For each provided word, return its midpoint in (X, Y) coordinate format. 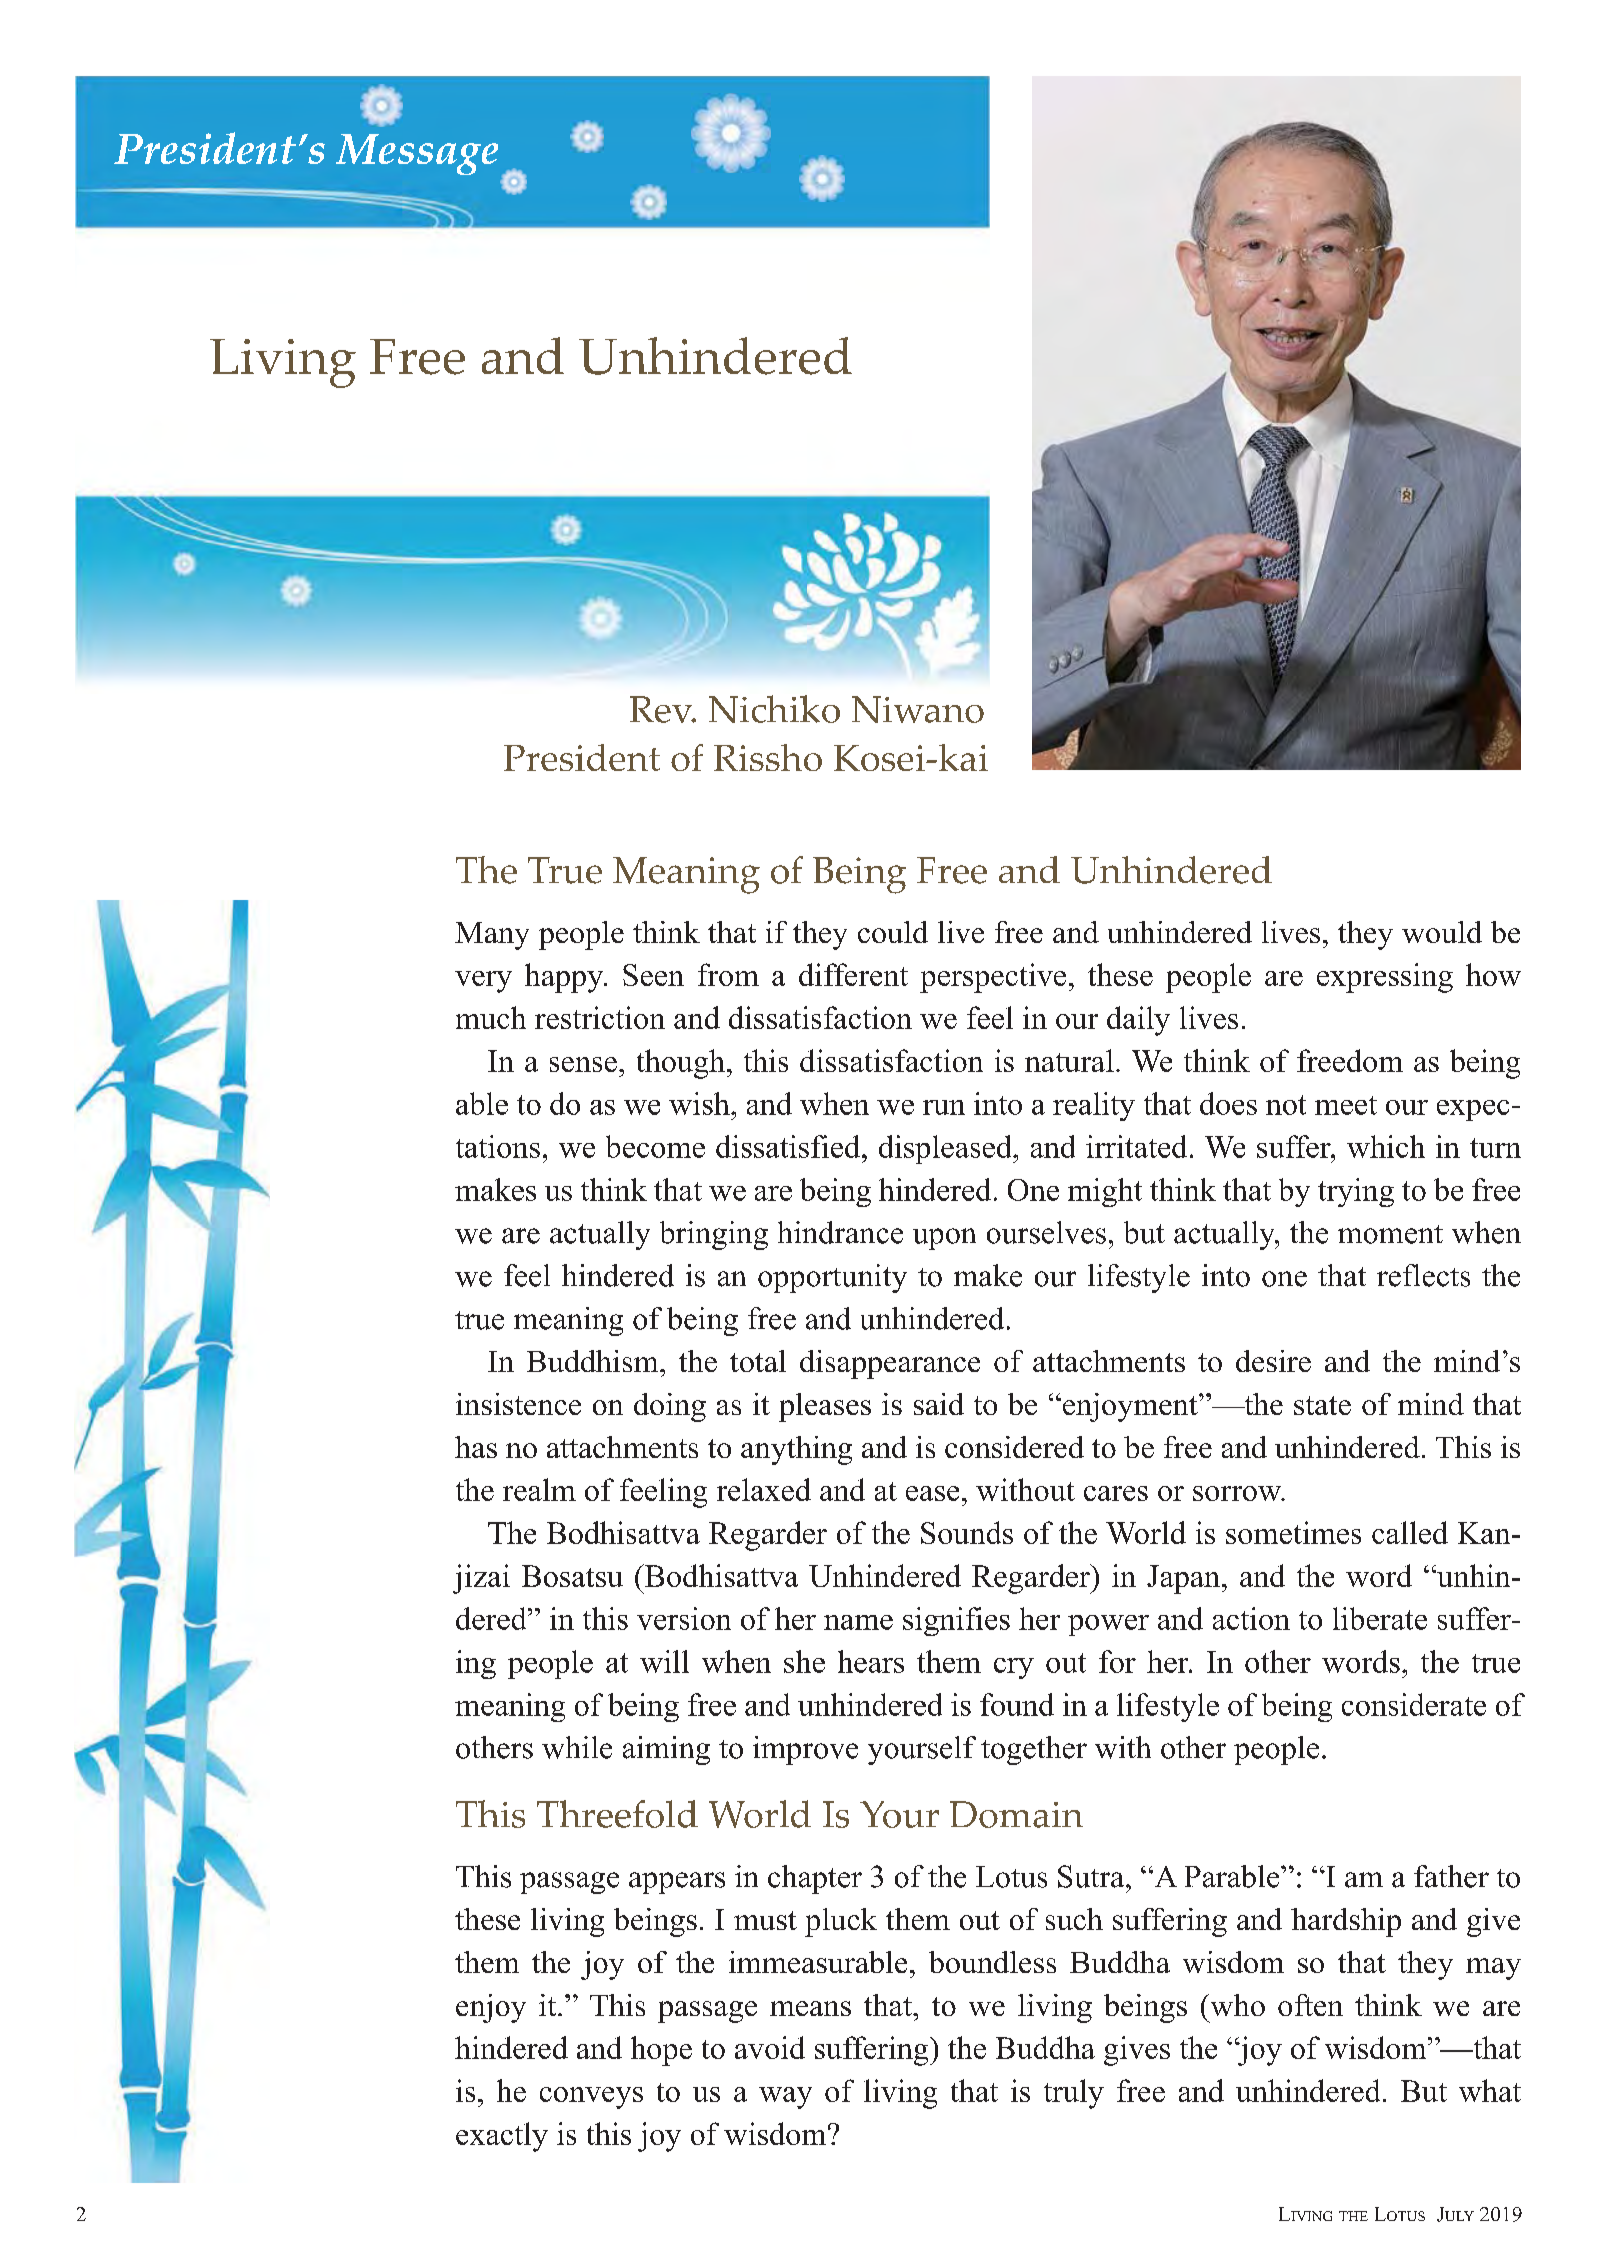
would (1442, 932)
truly (1074, 2094)
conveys (591, 2098)
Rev (662, 709)
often (1310, 2005)
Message (417, 154)
